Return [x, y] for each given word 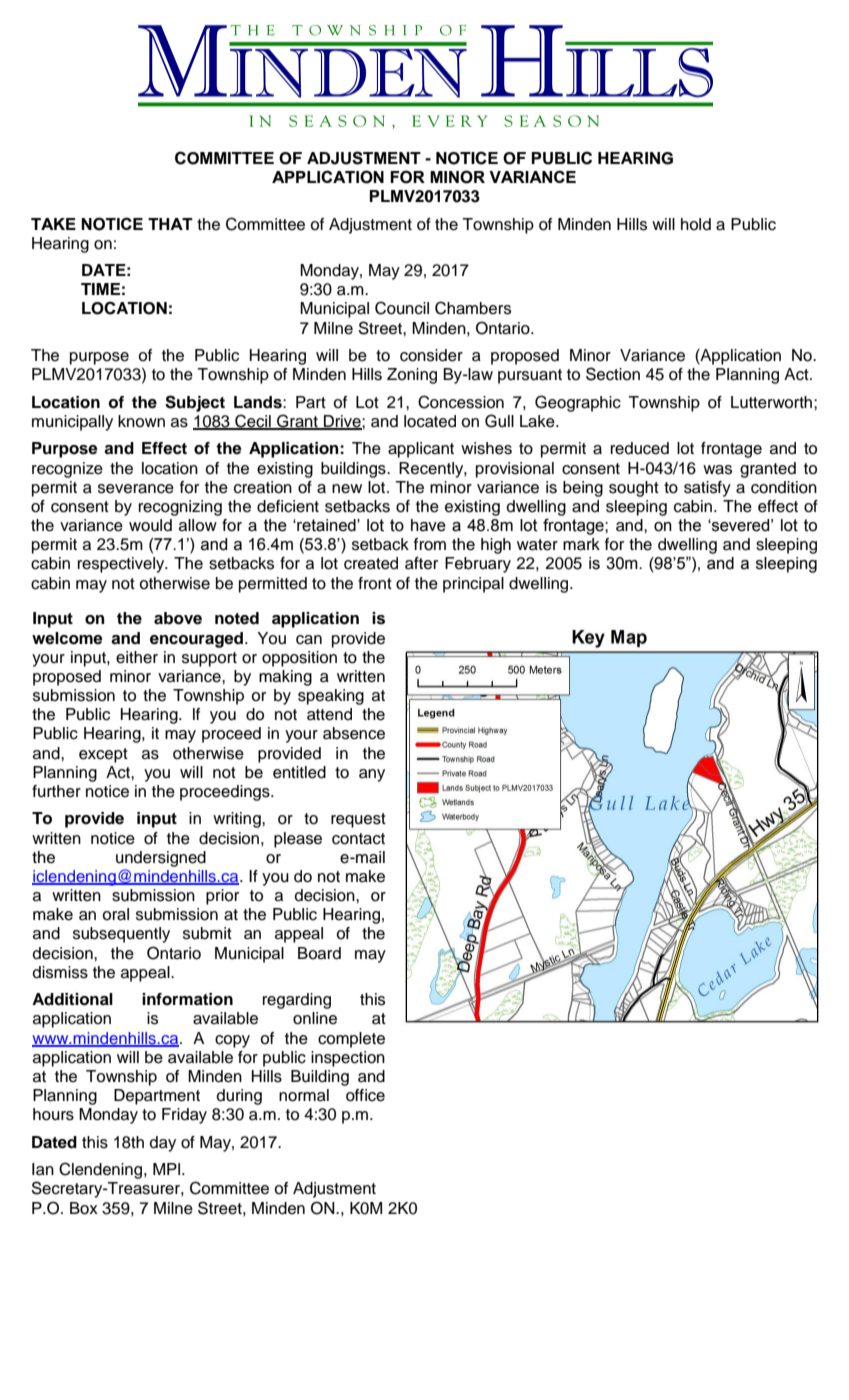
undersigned [161, 859]
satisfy [707, 489]
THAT [170, 224]
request [358, 820]
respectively [122, 565]
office [365, 1095]
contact [358, 839]
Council [402, 308]
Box [84, 1208]
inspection [348, 1059]
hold [696, 224]
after [421, 563]
